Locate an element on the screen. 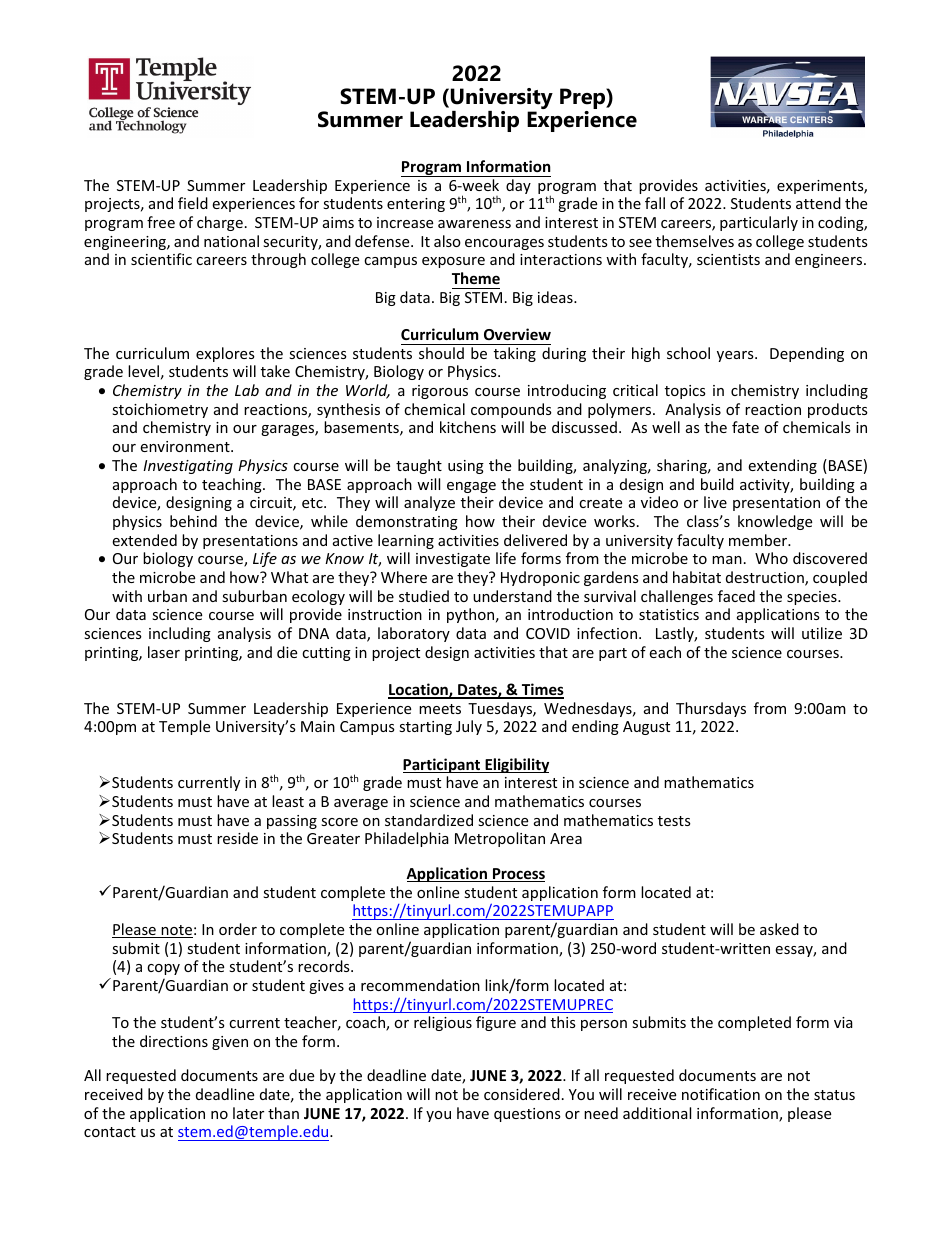 Image resolution: width=952 pixels, height=1233 pixels. using is located at coordinates (466, 467).
